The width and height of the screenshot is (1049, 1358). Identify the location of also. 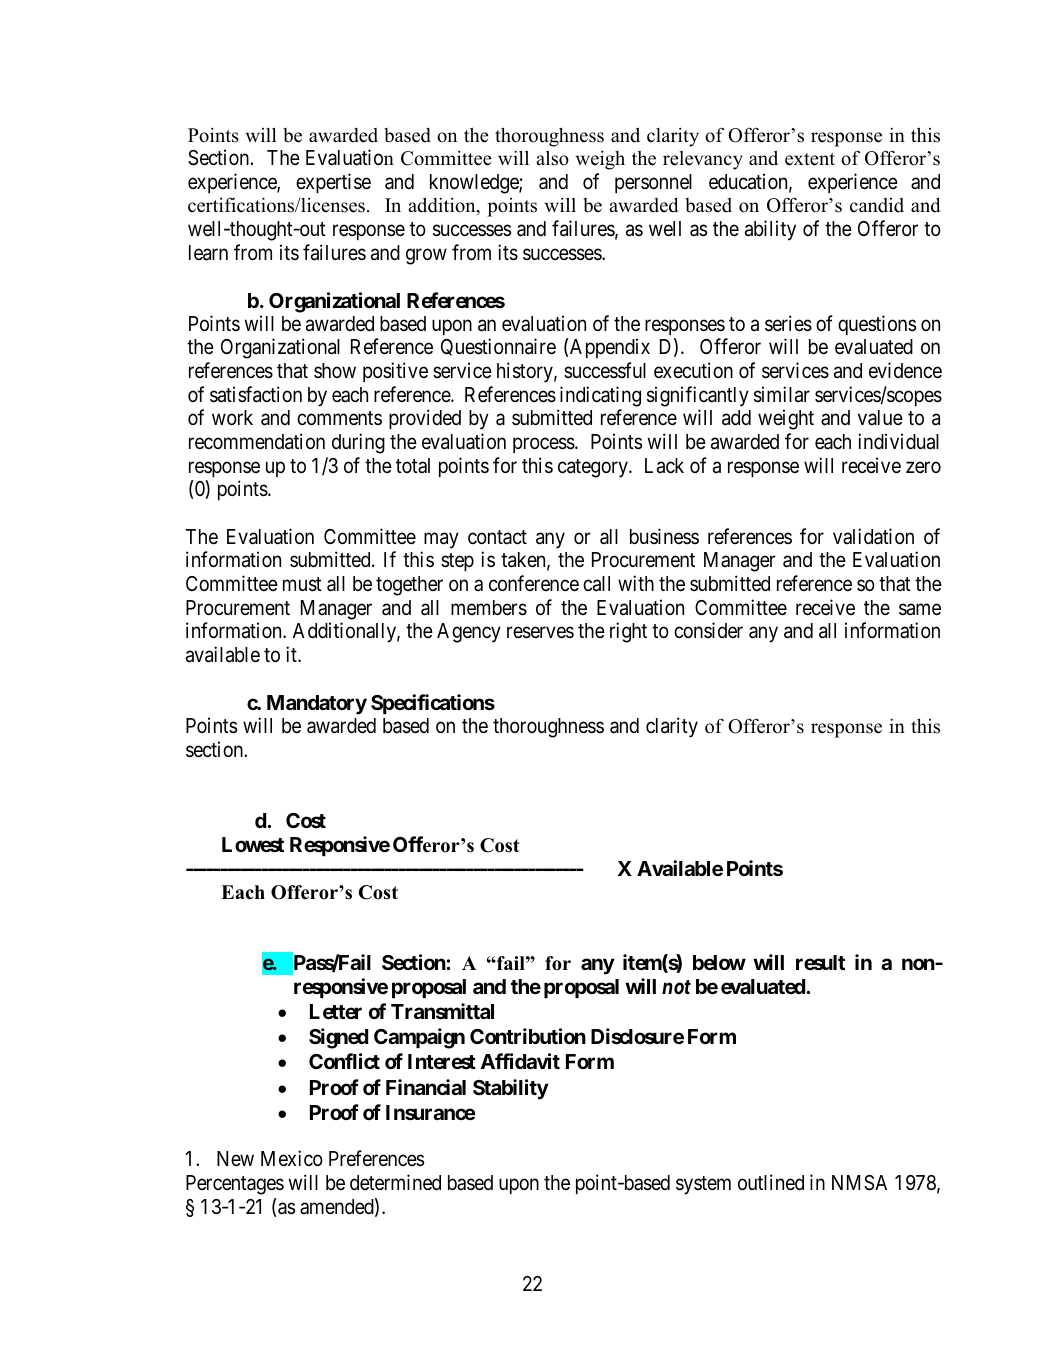
(552, 158).
